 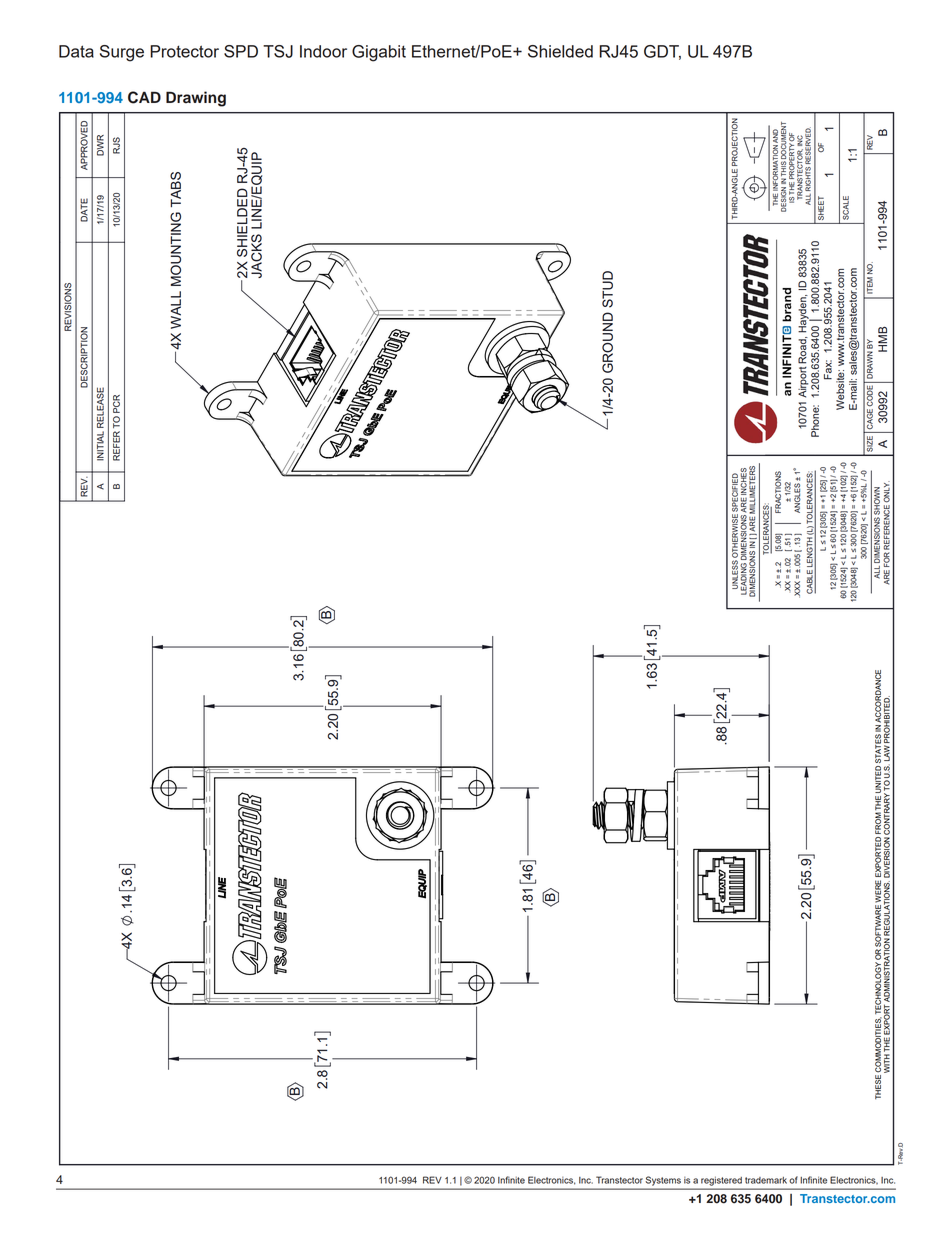 What do you see at coordinates (196, 99) in the screenshot?
I see `Drawing` at bounding box center [196, 99].
